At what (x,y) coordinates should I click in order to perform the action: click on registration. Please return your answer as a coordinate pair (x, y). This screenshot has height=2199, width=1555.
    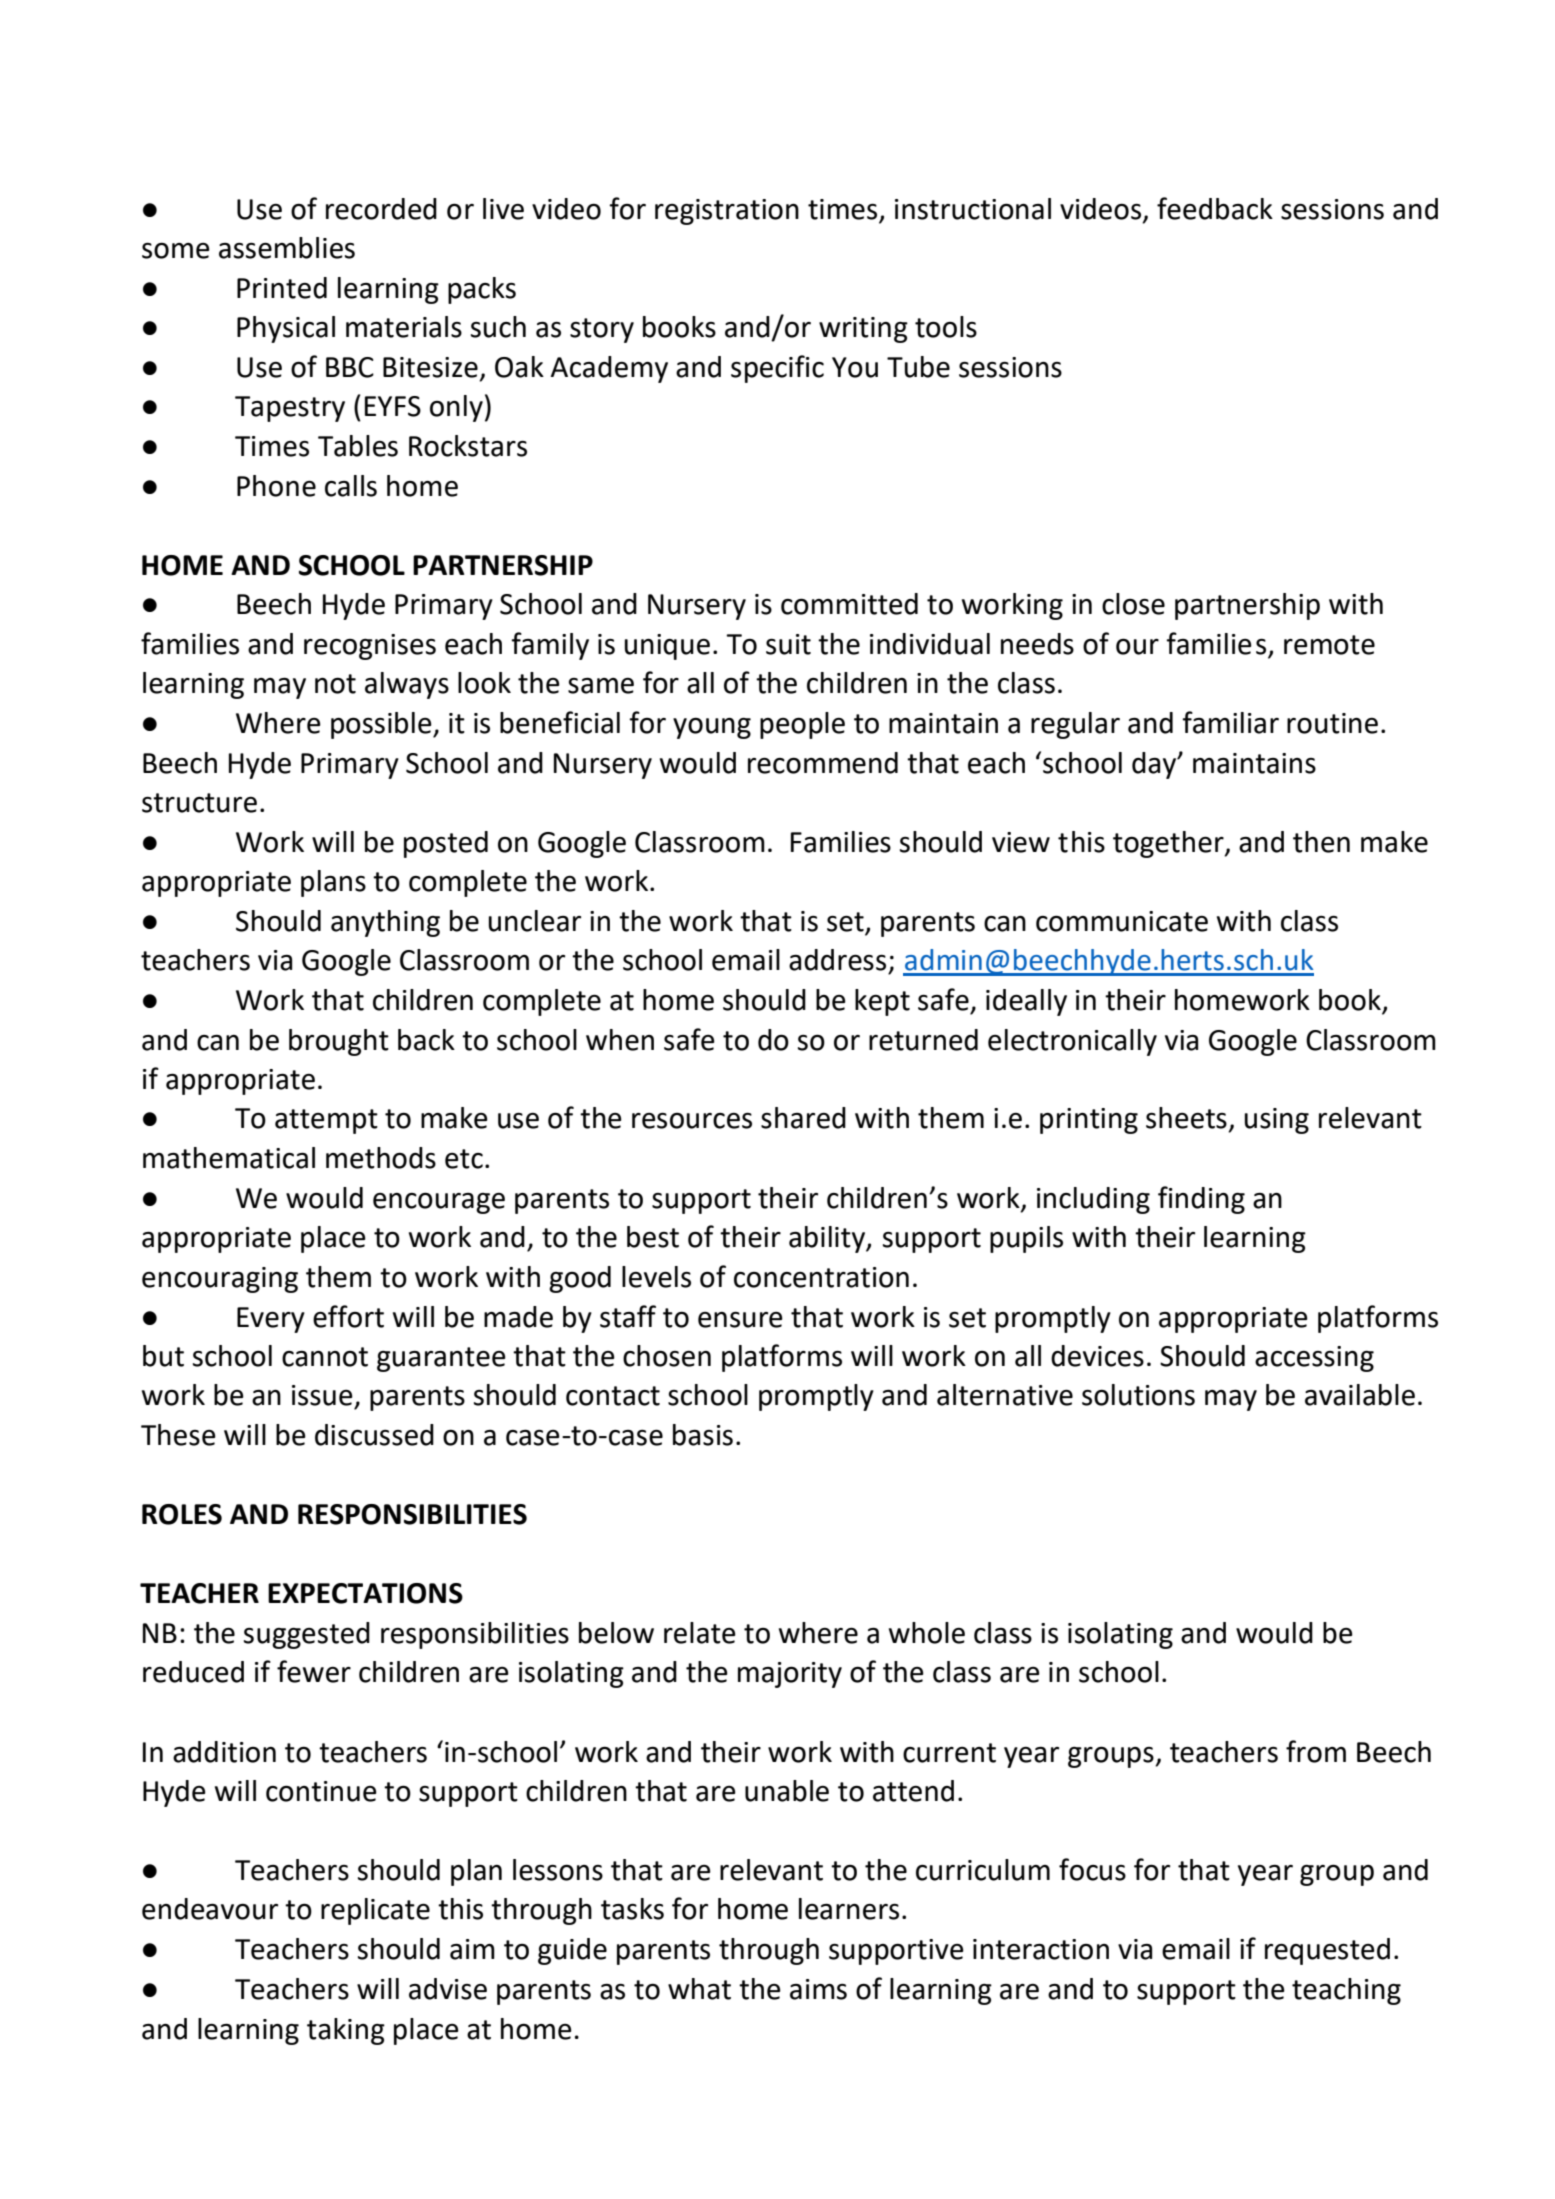
    Looking at the image, I should click on (727, 212).
